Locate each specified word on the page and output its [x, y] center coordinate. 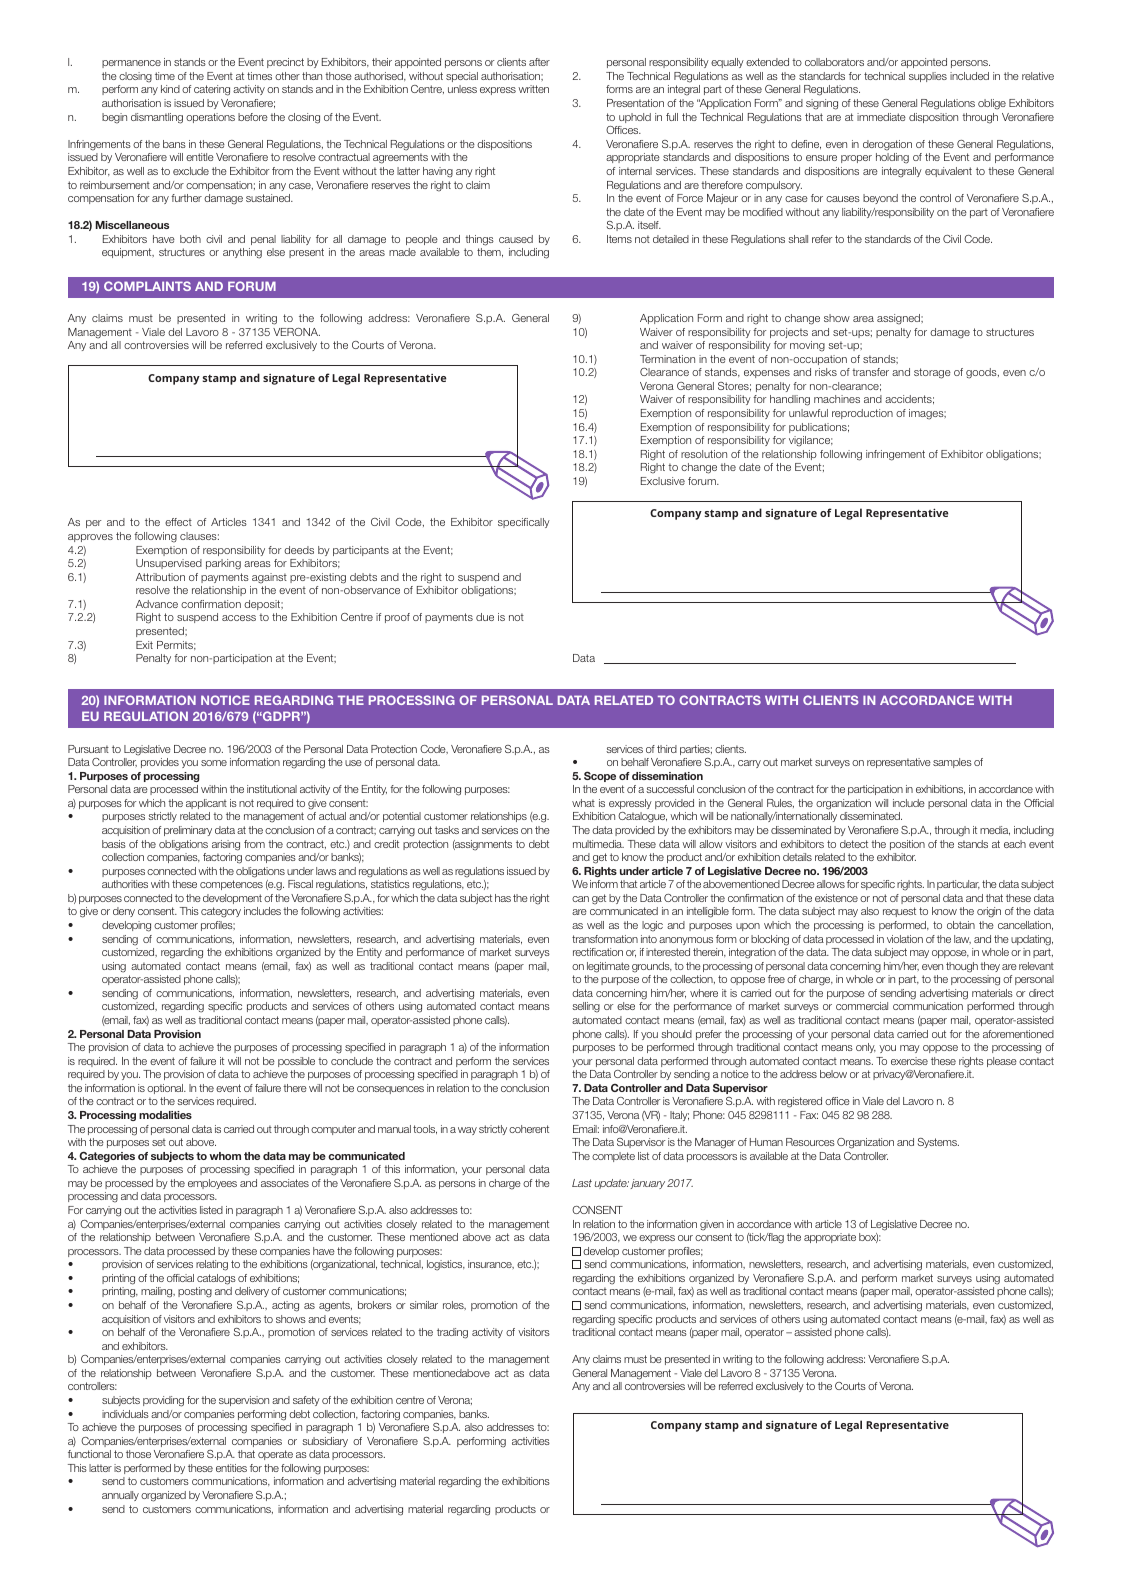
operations [210, 118]
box [868, 1238]
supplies [928, 77]
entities [231, 1468]
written [533, 89]
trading [452, 1333]
